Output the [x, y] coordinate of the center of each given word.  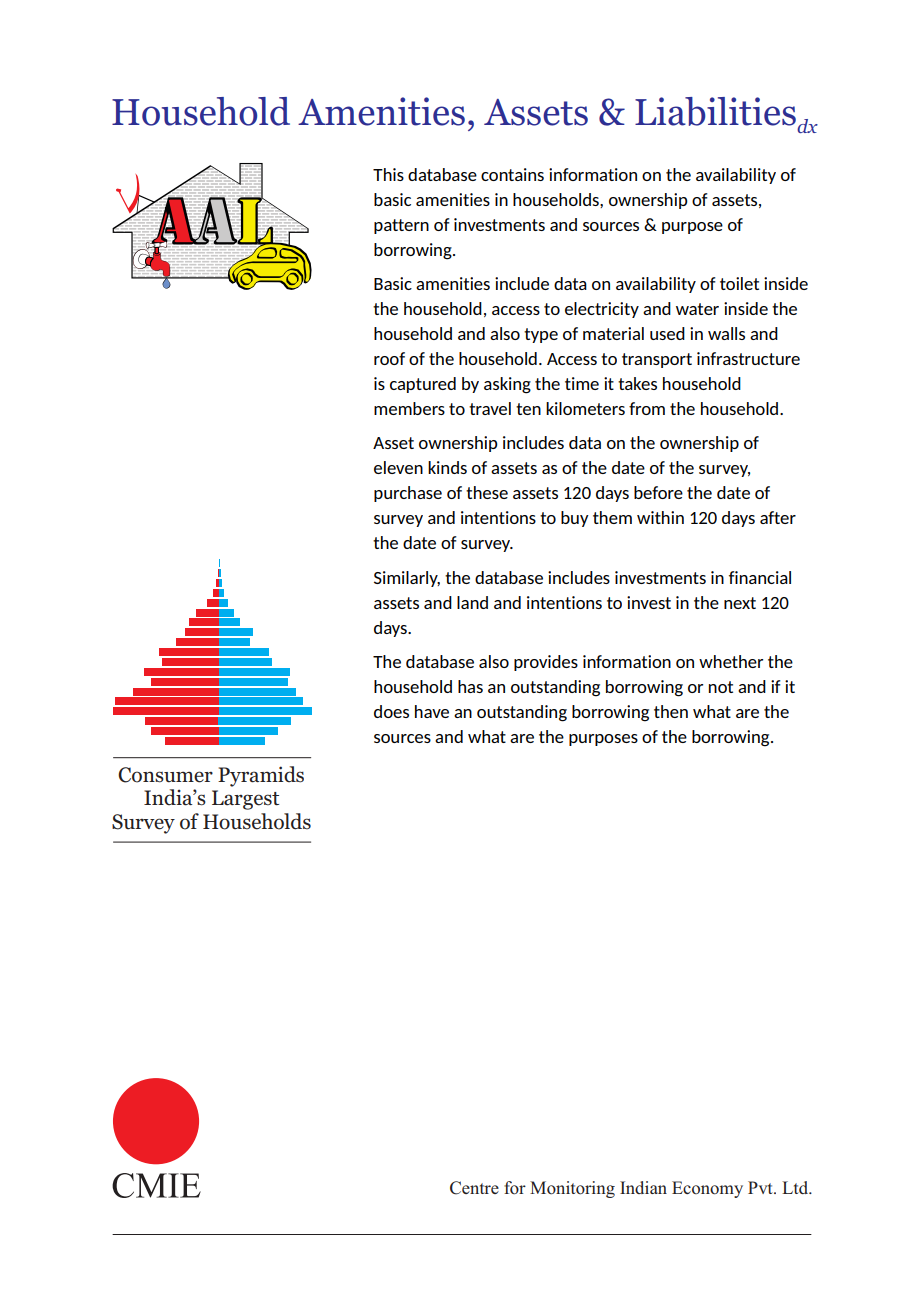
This [388, 174]
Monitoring [572, 1189]
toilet [739, 283]
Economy [707, 1189]
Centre [474, 1188]
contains [512, 174]
